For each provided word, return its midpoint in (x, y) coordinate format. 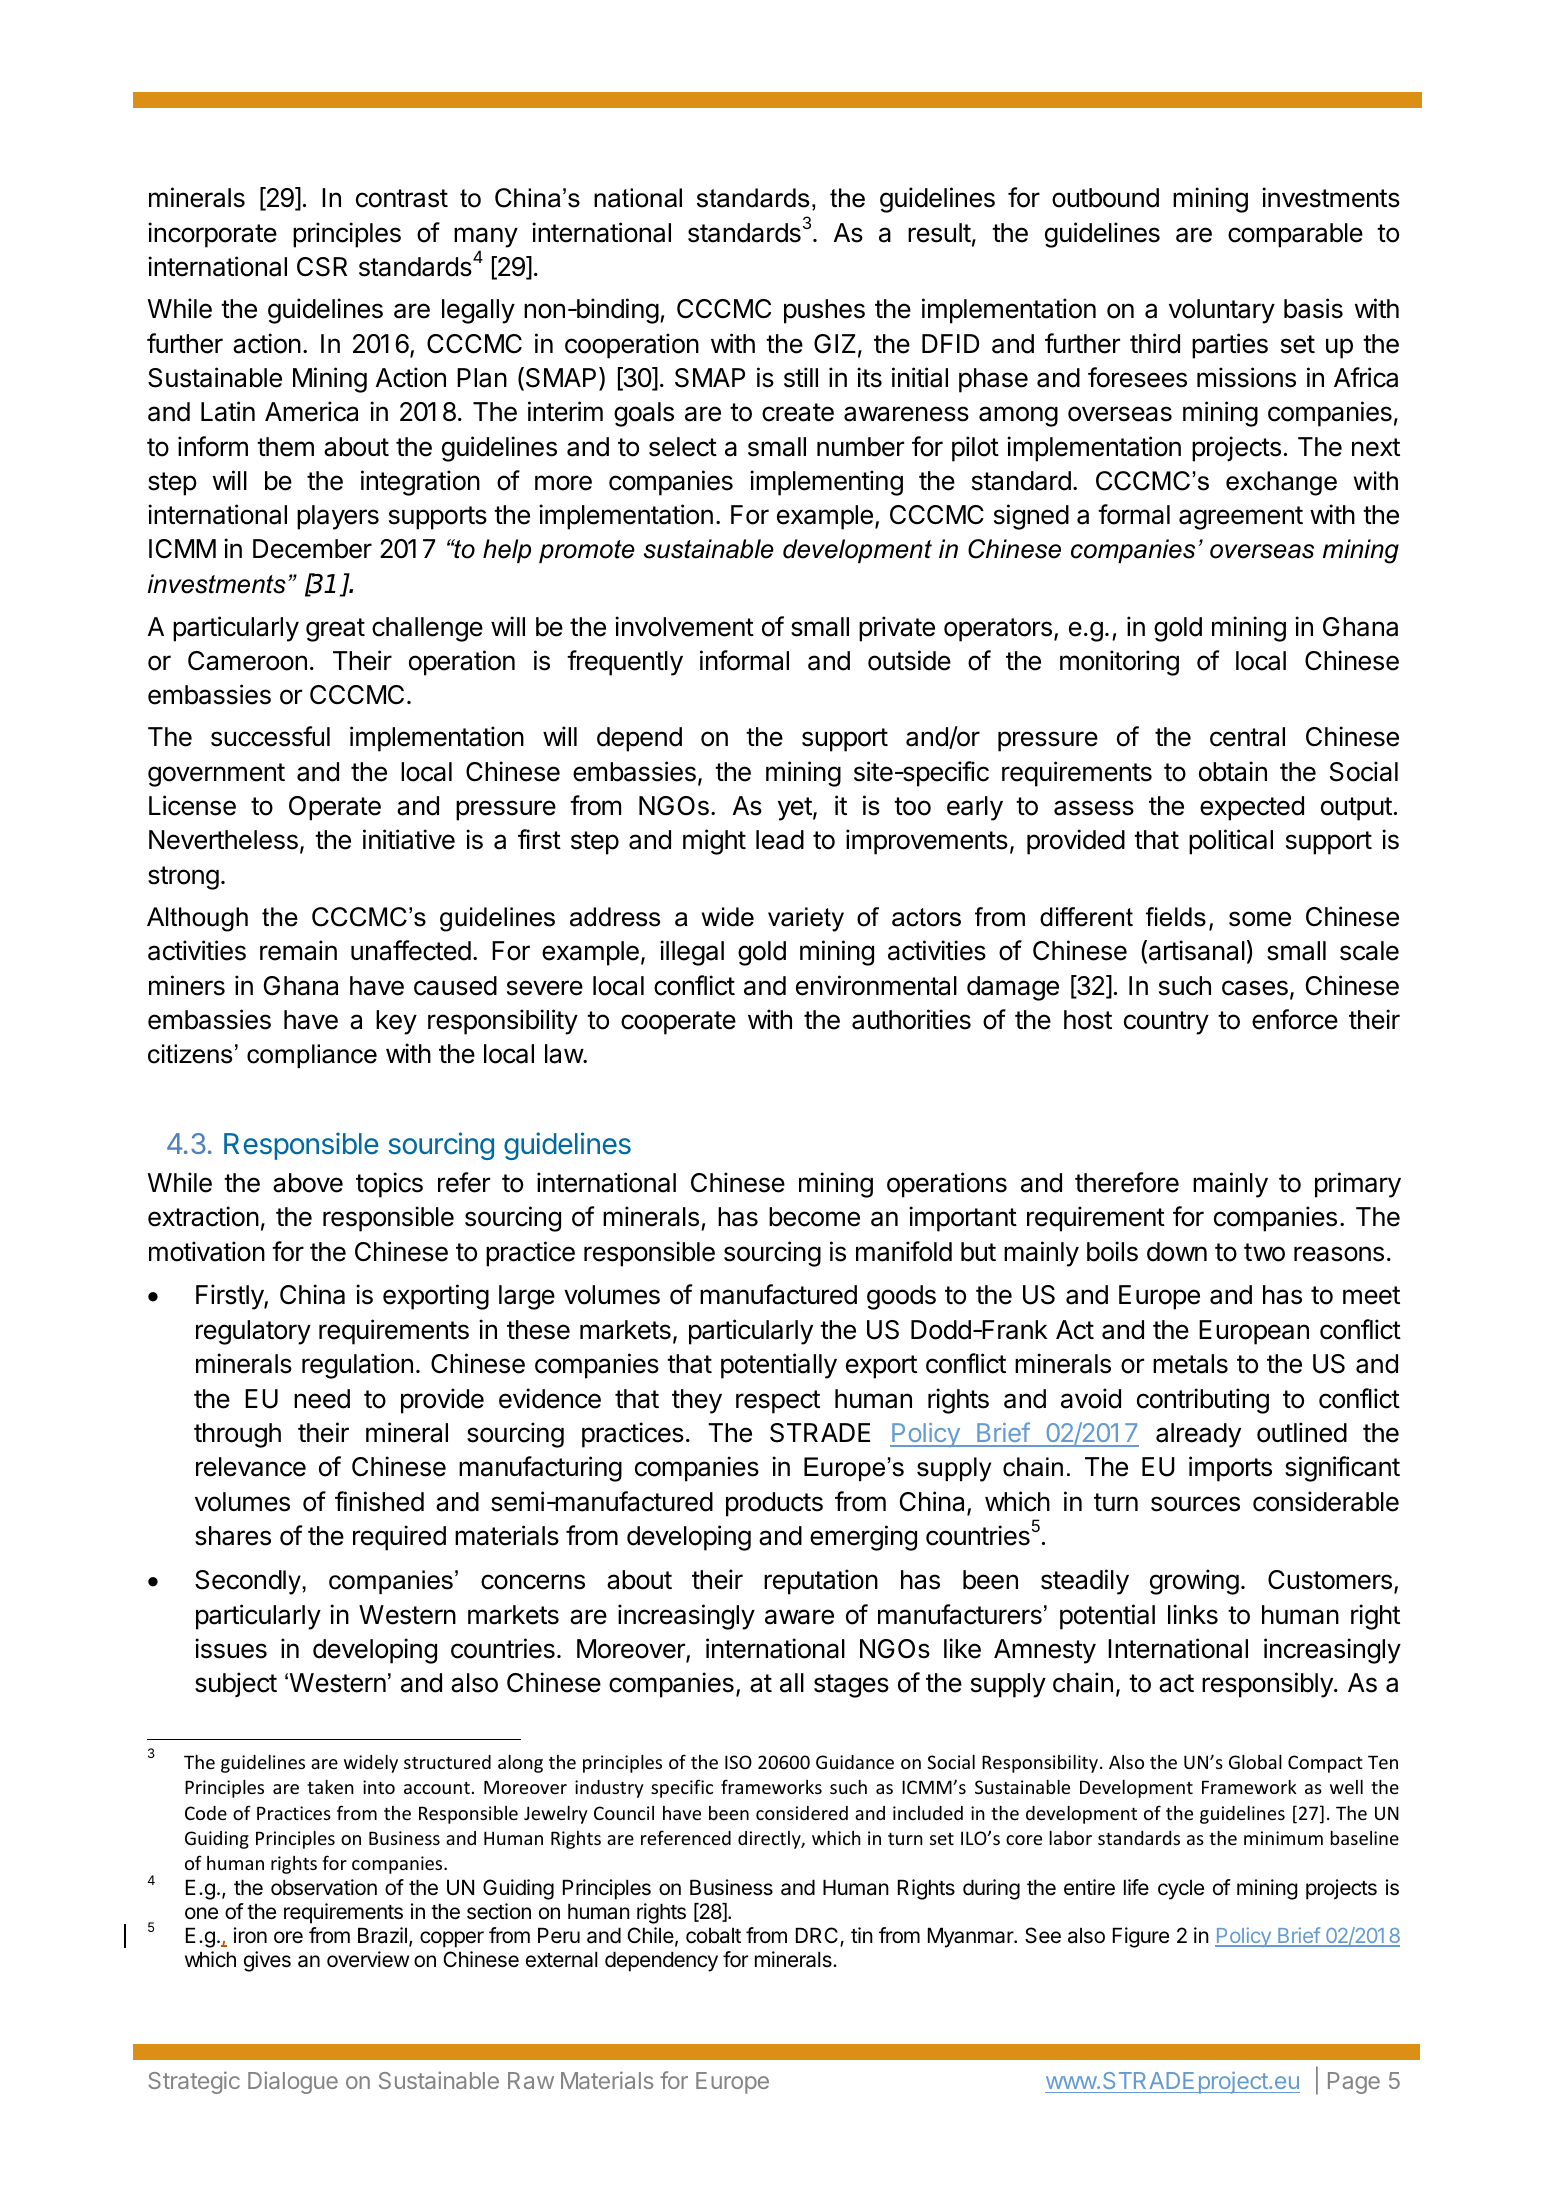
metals (1190, 1364)
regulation (357, 1366)
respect (778, 1402)
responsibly (1268, 1685)
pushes (824, 311)
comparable (1295, 235)
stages (851, 1686)
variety (806, 919)
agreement (1241, 518)
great (335, 630)
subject (236, 1684)
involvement (684, 626)
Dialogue (293, 2082)
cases (1255, 988)
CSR (322, 267)
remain (298, 950)
